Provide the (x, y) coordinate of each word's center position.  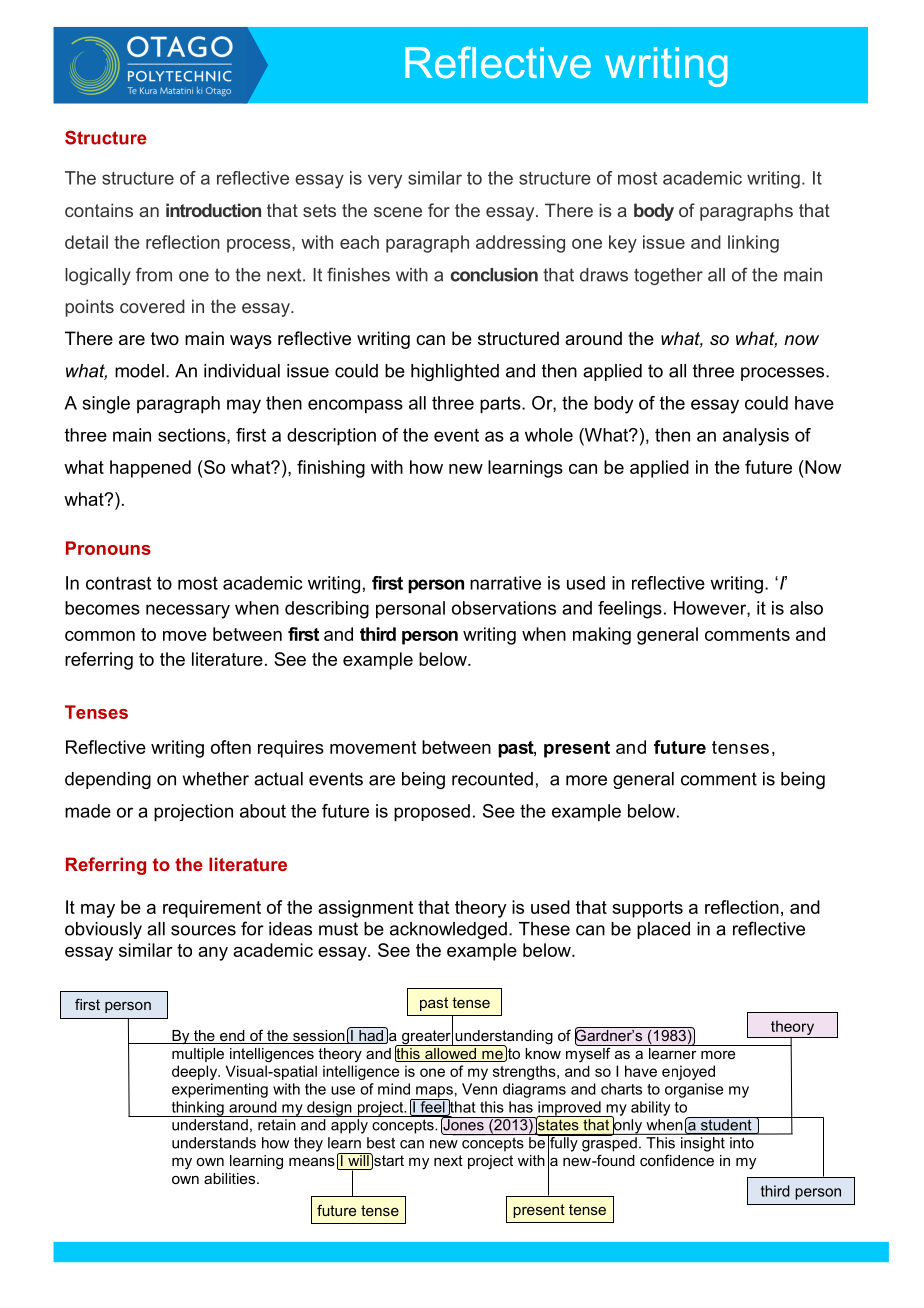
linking (753, 244)
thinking (197, 1109)
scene (398, 212)
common (100, 636)
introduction (213, 210)
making (602, 636)
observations (504, 608)
